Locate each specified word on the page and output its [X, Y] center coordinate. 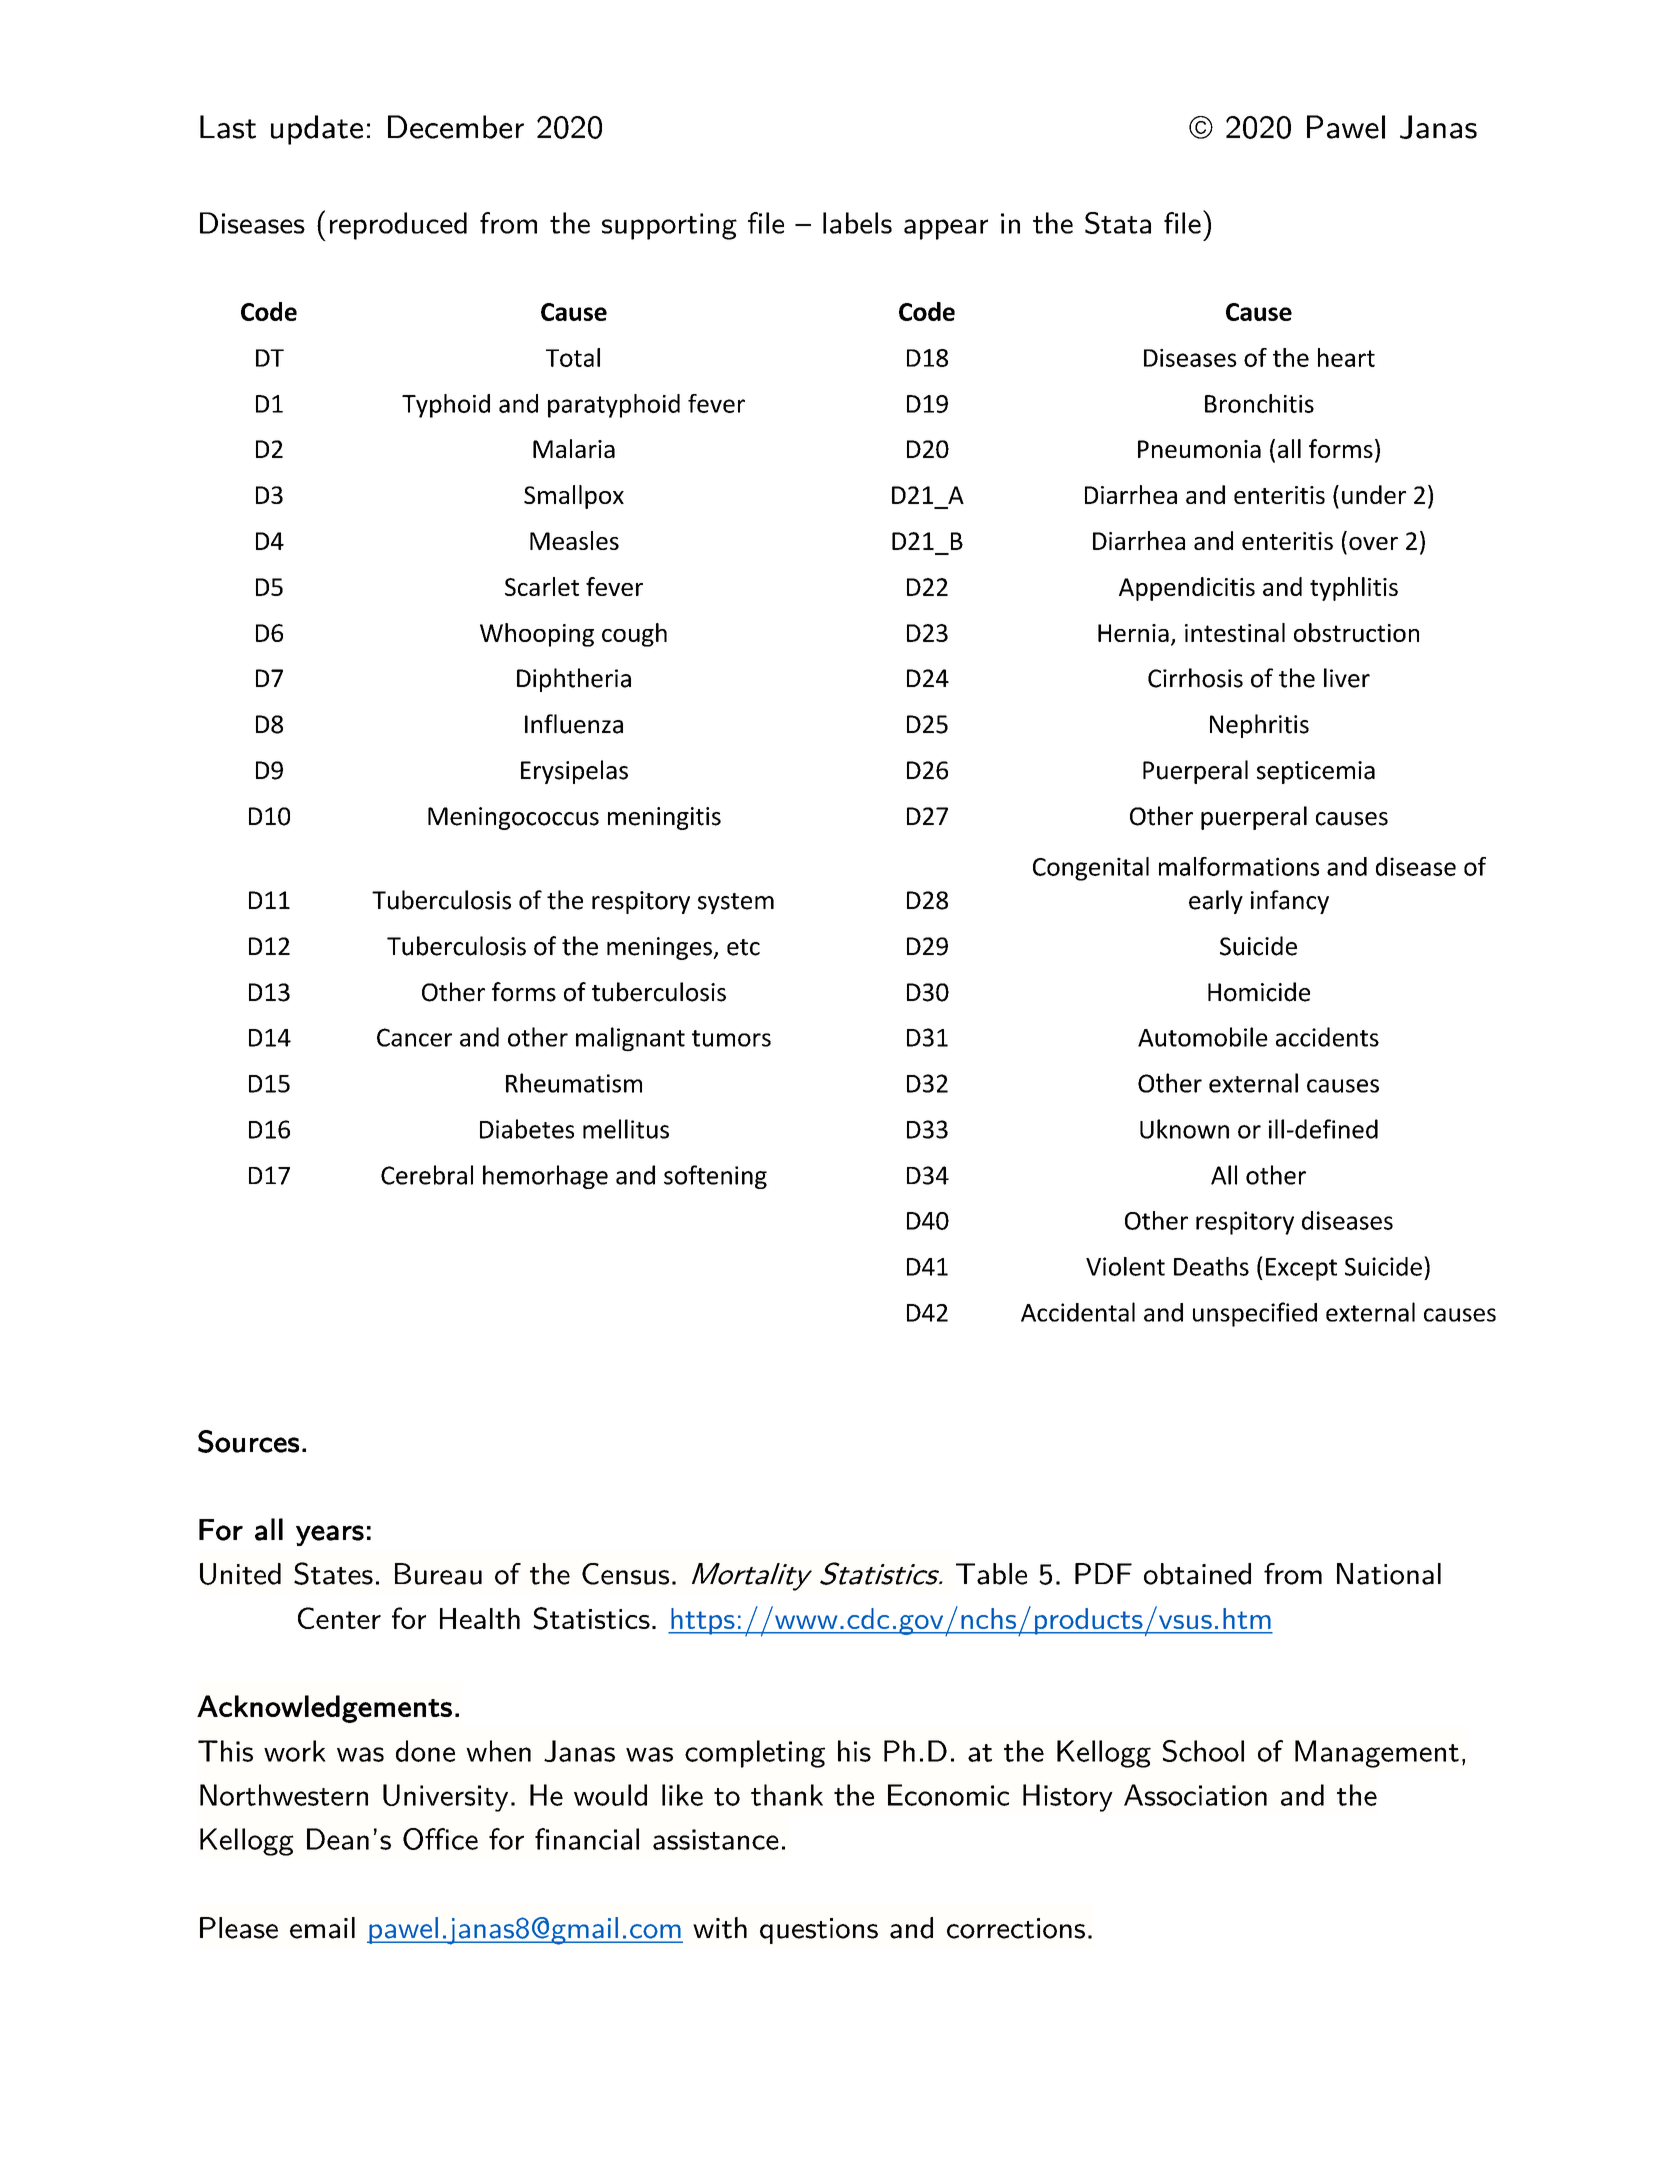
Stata [1118, 223]
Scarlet [542, 586]
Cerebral [427, 1175]
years [330, 1535]
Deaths [1211, 1266]
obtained [1197, 1574]
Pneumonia [1199, 449]
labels [857, 223]
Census [625, 1574]
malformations [1239, 866]
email [322, 1928]
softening [715, 1177]
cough [634, 635]
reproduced [398, 226]
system [736, 903]
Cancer [414, 1037]
